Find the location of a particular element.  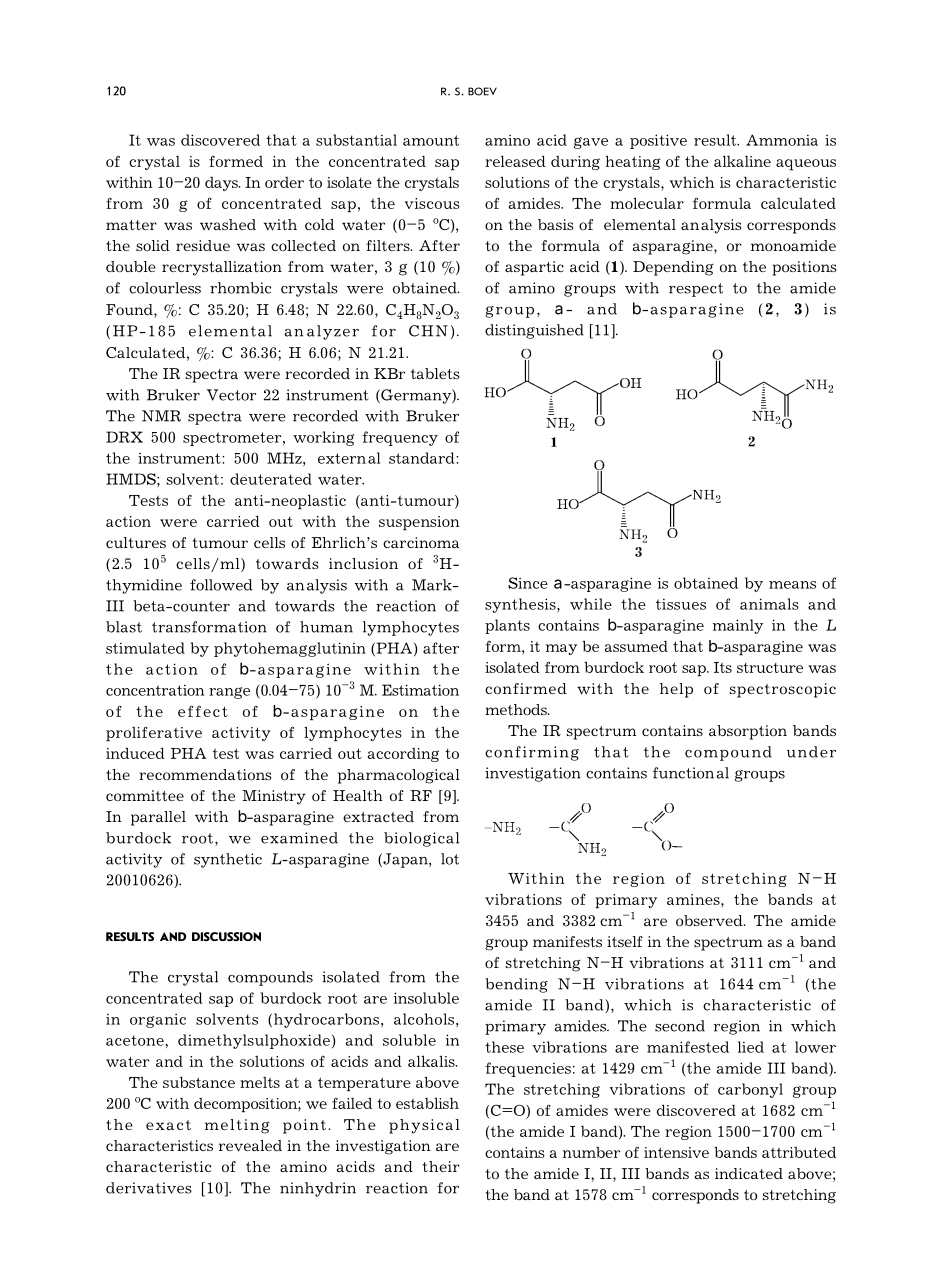

alkaline is located at coordinates (742, 161).
